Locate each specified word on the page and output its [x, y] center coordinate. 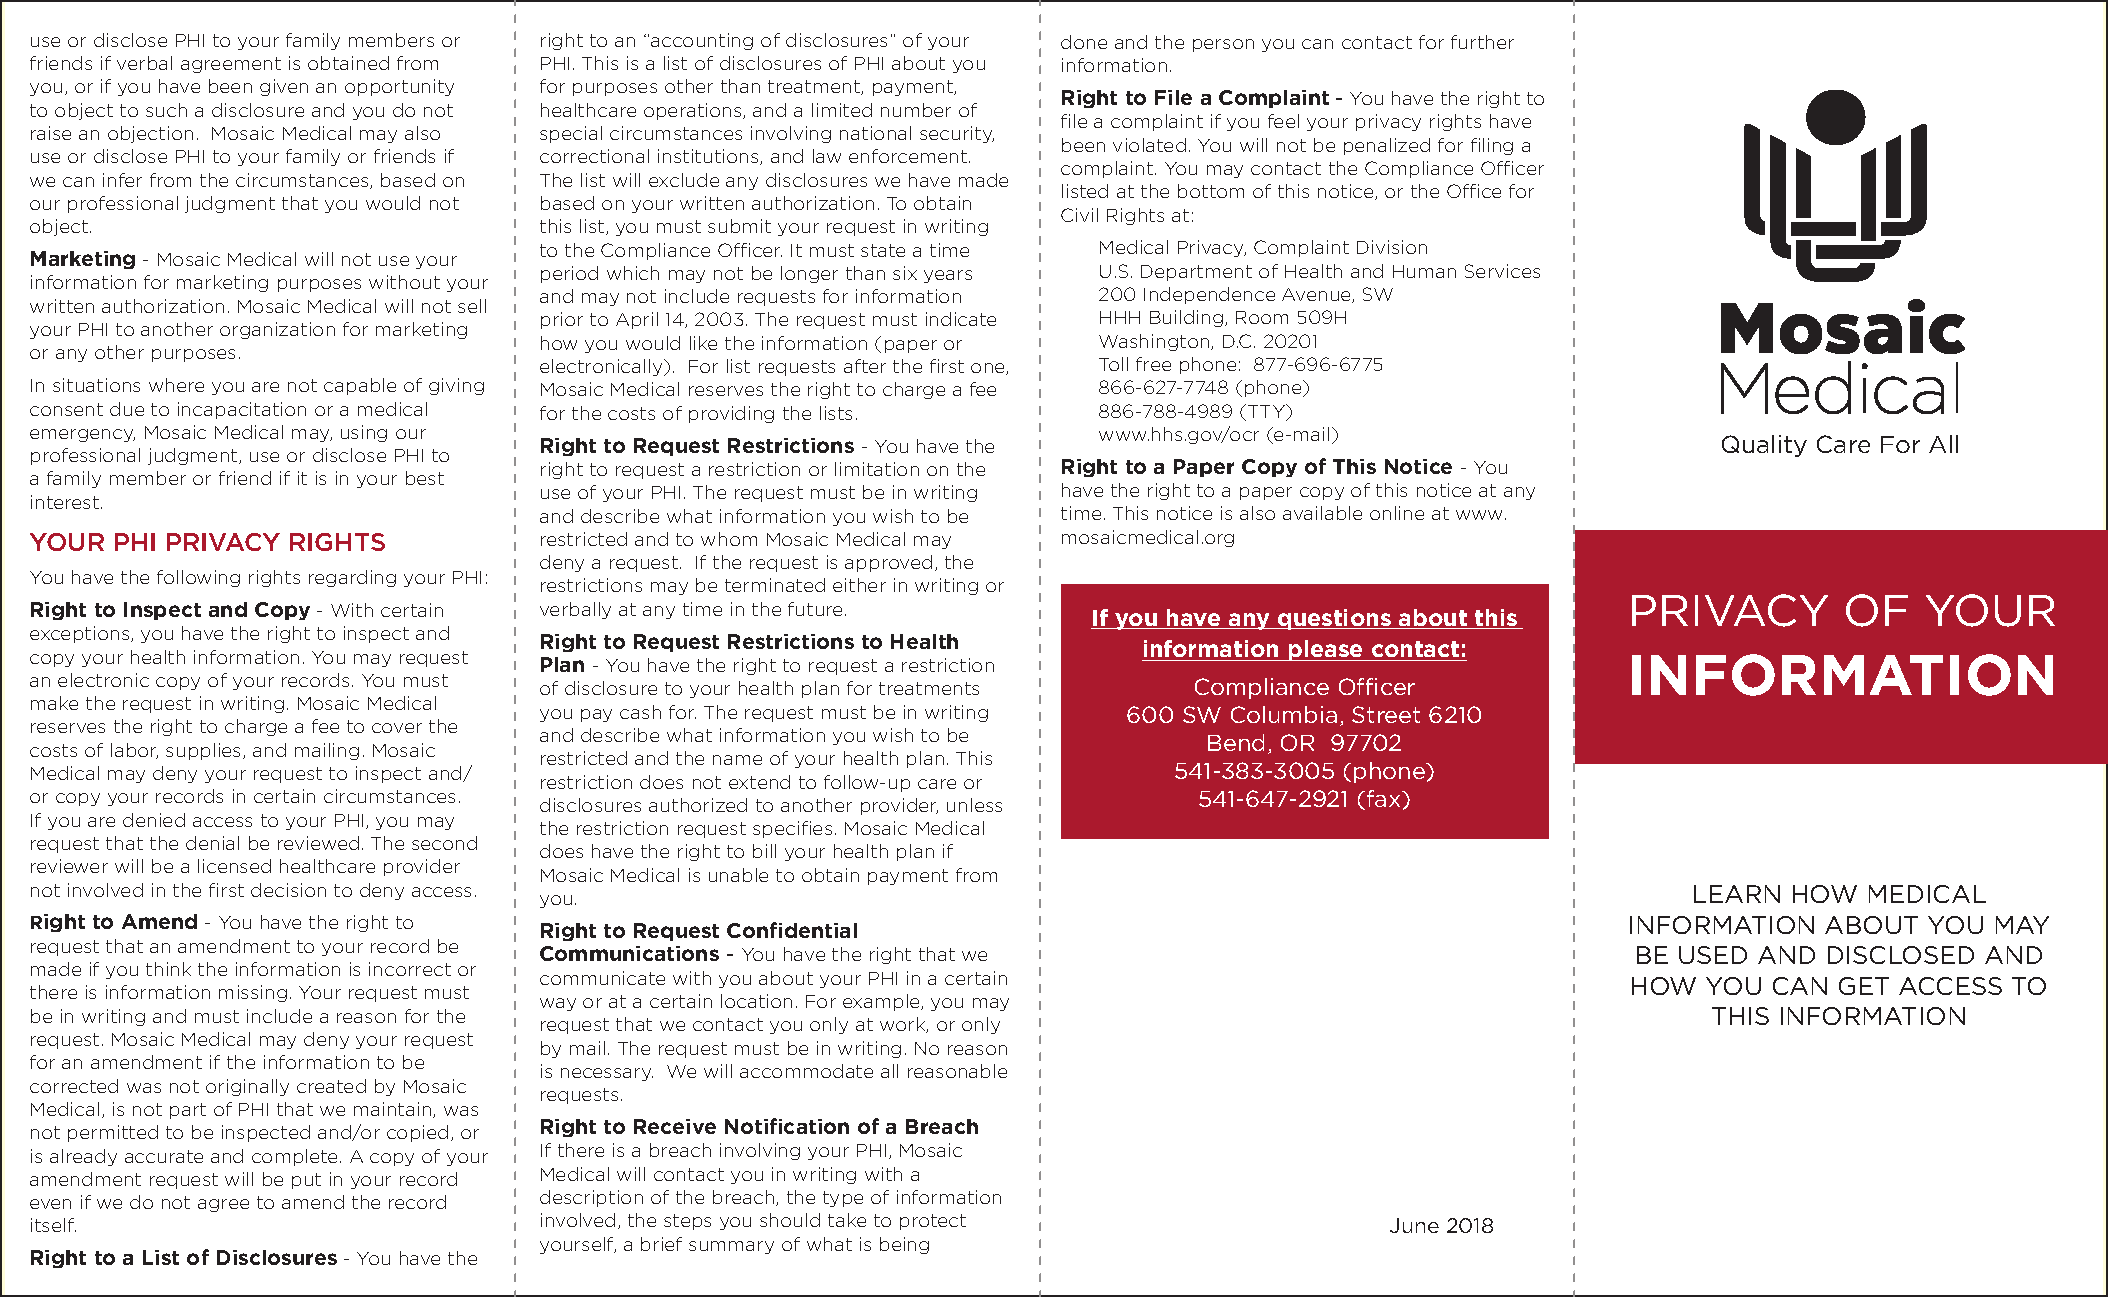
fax [1385, 798]
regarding [352, 578]
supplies [205, 751]
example [883, 1002]
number [916, 110]
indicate [961, 319]
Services [1502, 271]
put [306, 1181]
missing [253, 993]
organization [277, 330]
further [1482, 42]
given [284, 87]
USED [1713, 955]
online [1397, 513]
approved [888, 563]
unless [974, 805]
